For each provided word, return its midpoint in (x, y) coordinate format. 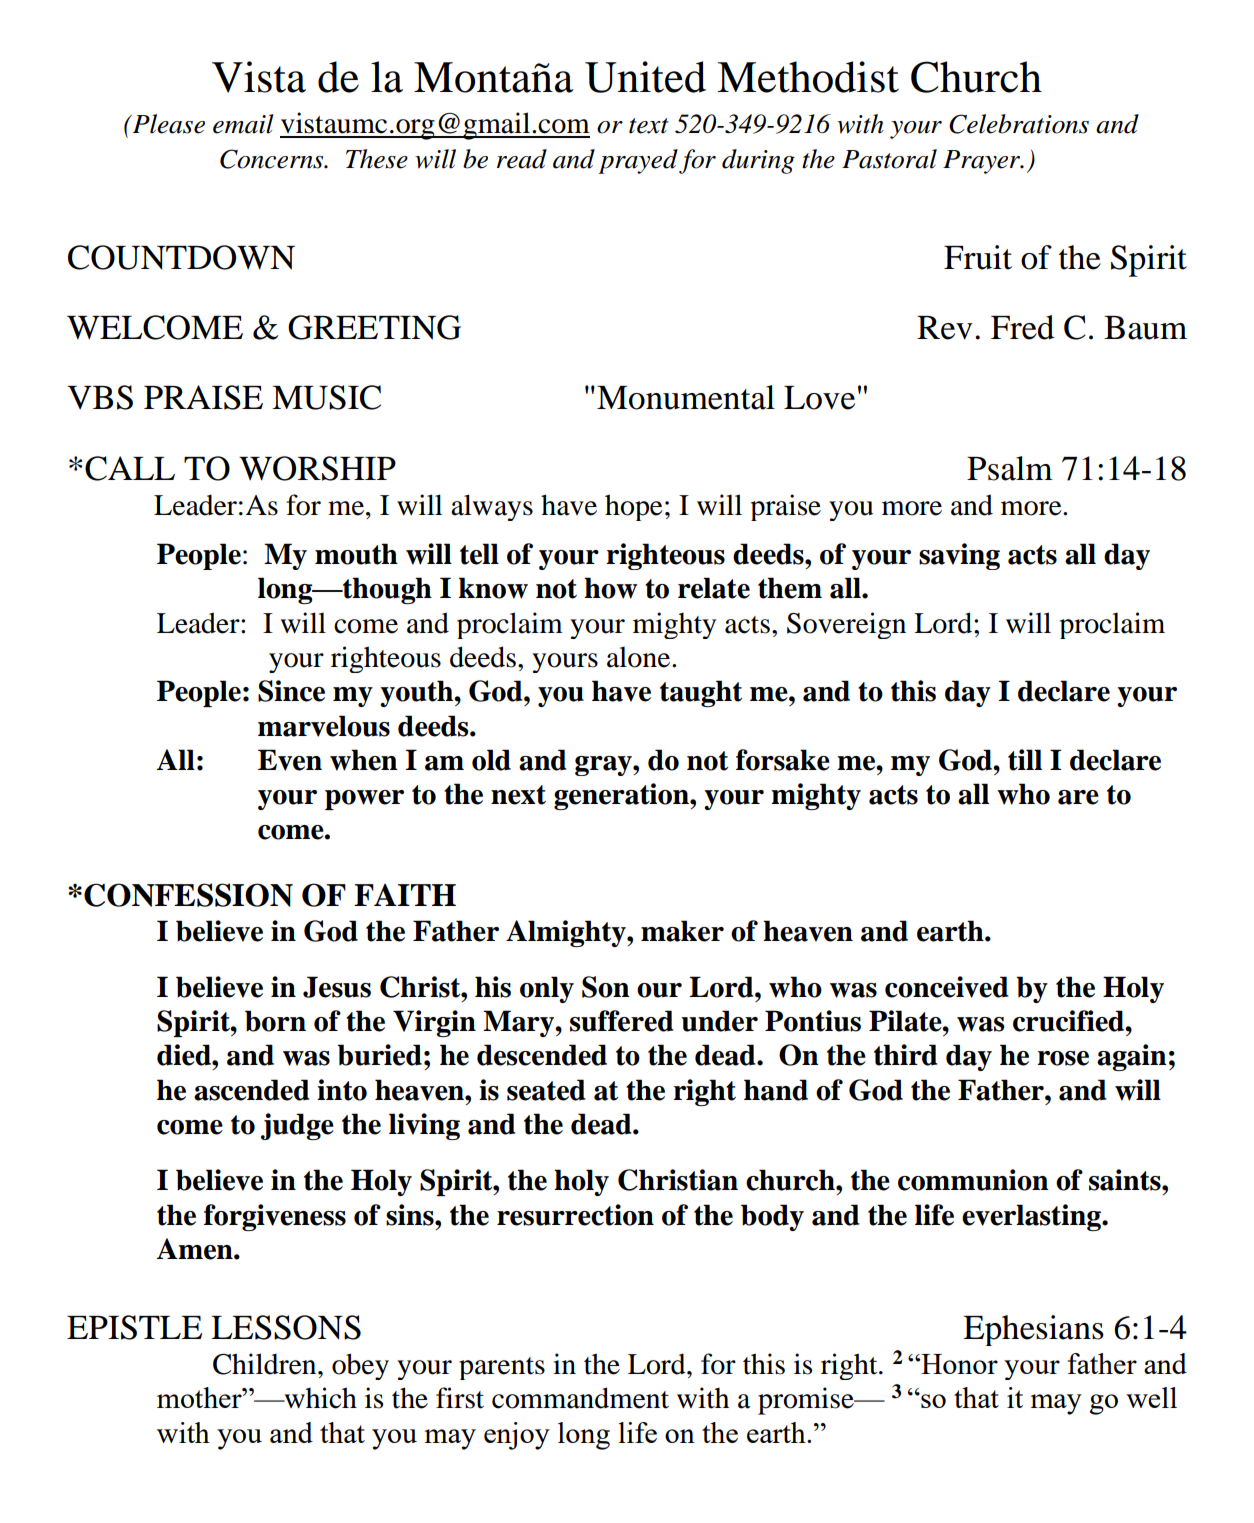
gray (604, 766)
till (1025, 760)
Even (290, 760)
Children (266, 1364)
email (243, 124)
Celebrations (1019, 124)
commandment (580, 1398)
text (649, 126)
